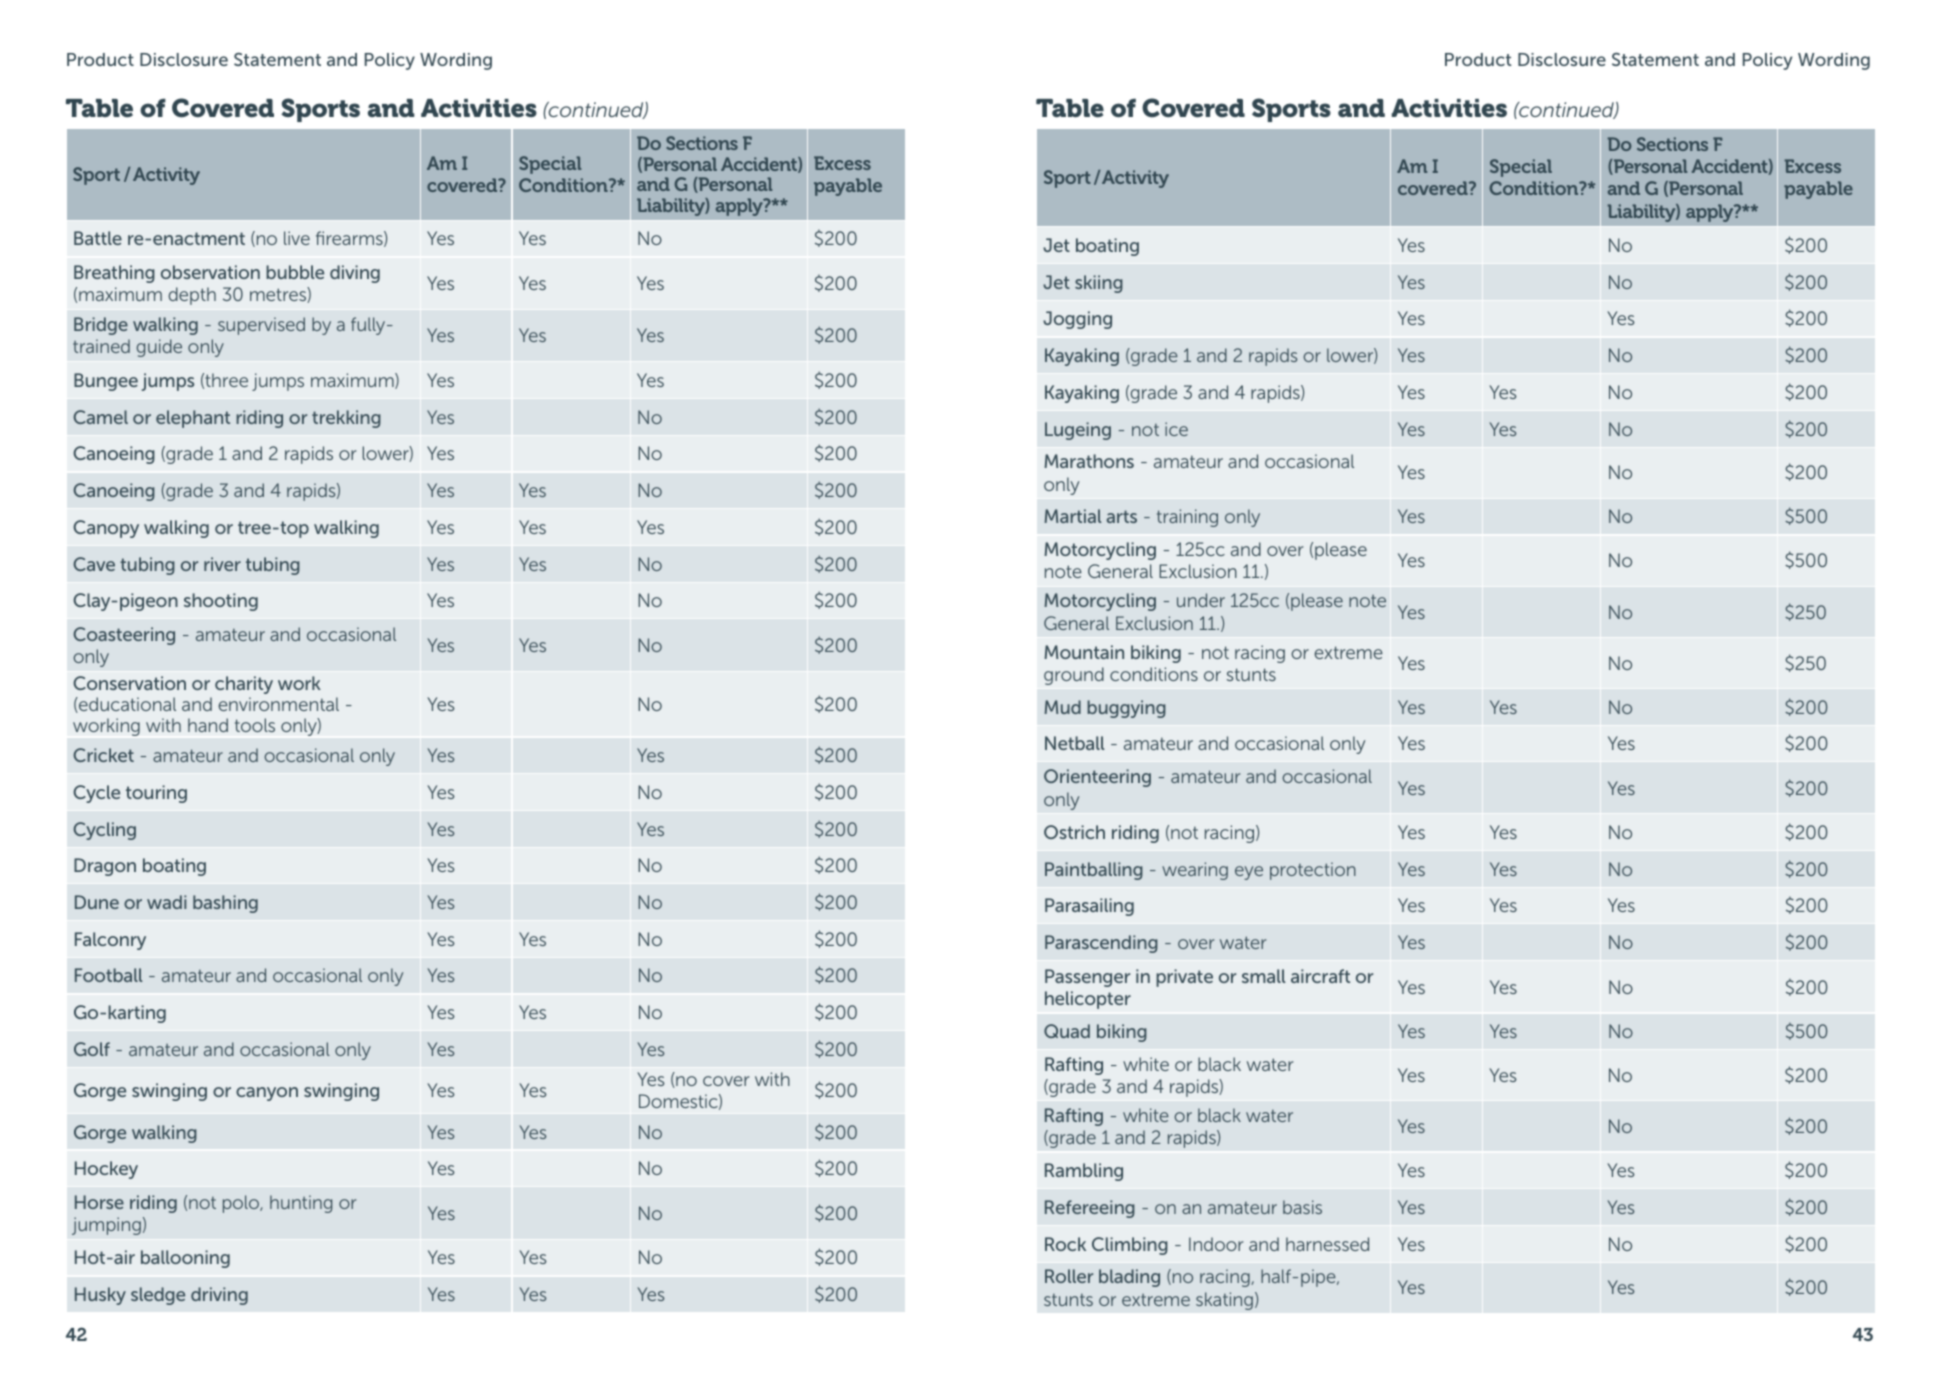 This screenshot has width=1941, height=1377. What do you see at coordinates (1069, 1276) in the screenshot?
I see `Roller` at bounding box center [1069, 1276].
